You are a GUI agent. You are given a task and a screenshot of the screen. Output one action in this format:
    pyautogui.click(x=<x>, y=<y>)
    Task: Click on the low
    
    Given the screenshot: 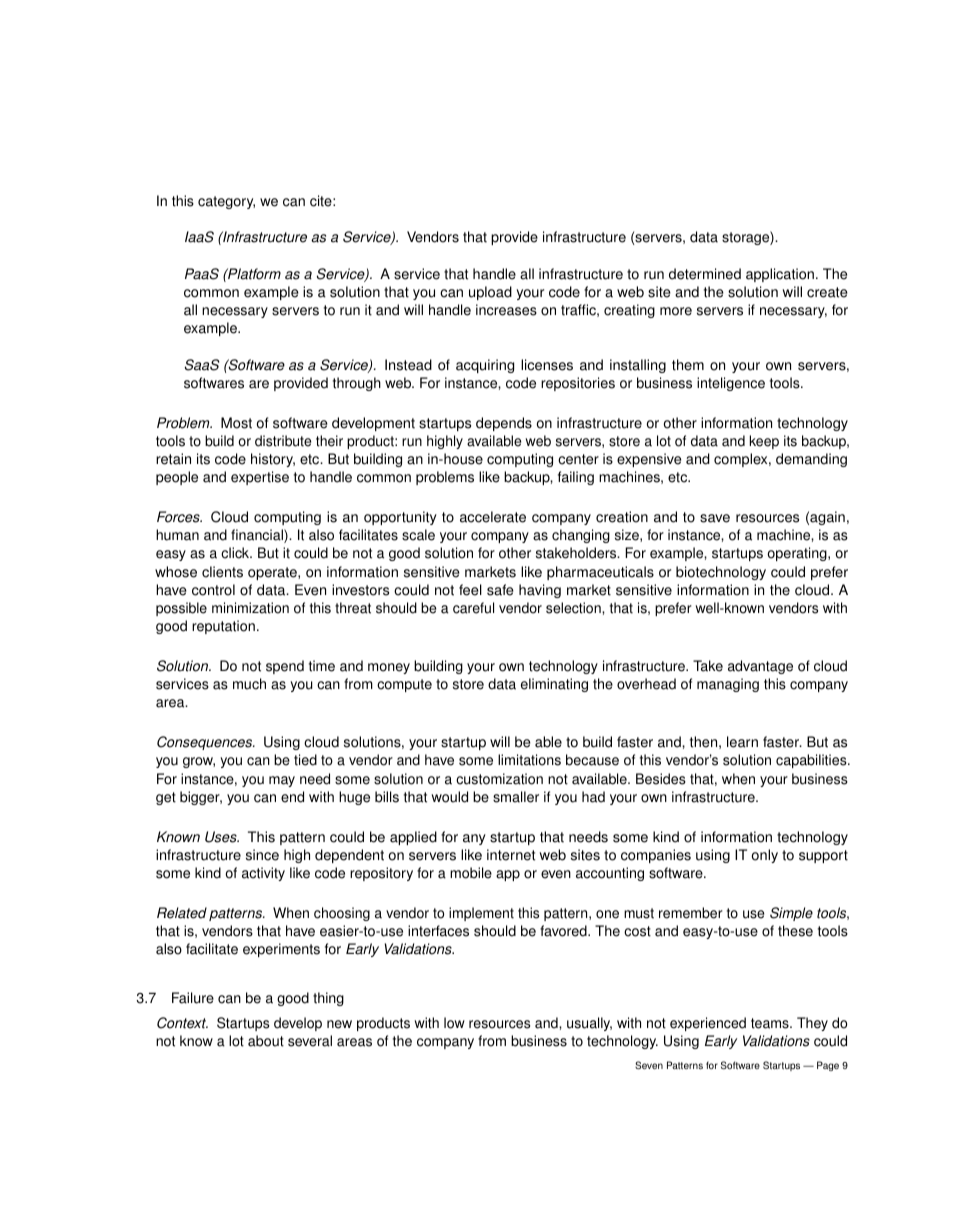 What is the action you would take?
    pyautogui.click(x=454, y=1023)
